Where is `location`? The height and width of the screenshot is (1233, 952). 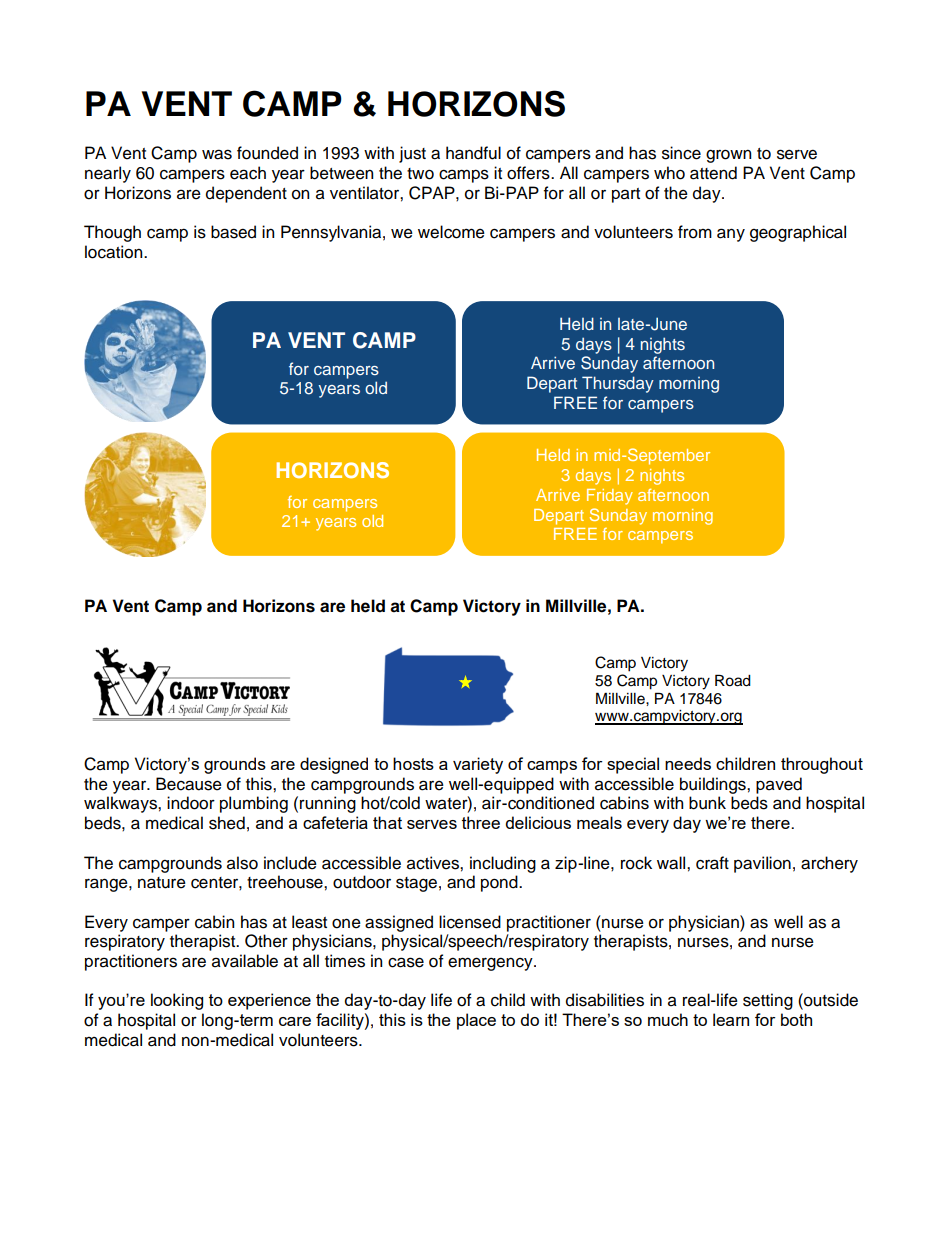 location is located at coordinates (115, 252).
